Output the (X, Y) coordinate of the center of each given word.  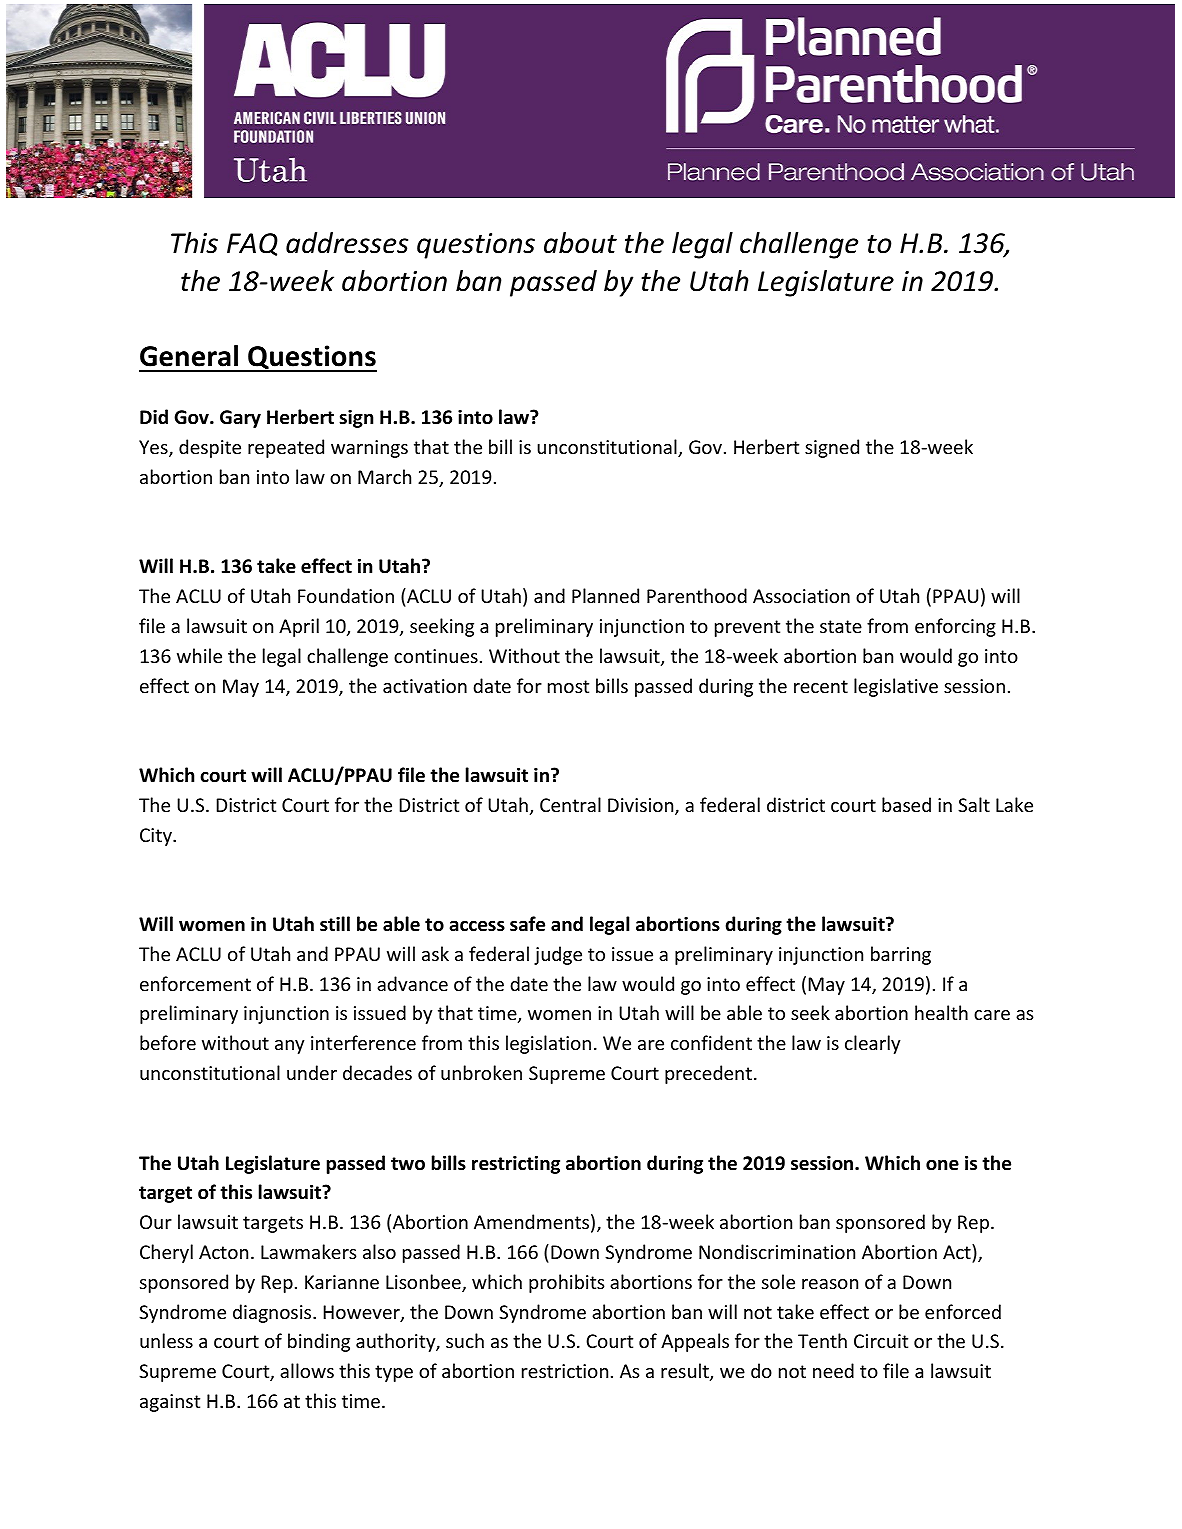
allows (307, 1370)
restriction (565, 1371)
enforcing (955, 627)
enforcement (195, 983)
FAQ (252, 244)
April (299, 627)
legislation (548, 1044)
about (580, 243)
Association (801, 596)
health (941, 1012)
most (568, 686)
